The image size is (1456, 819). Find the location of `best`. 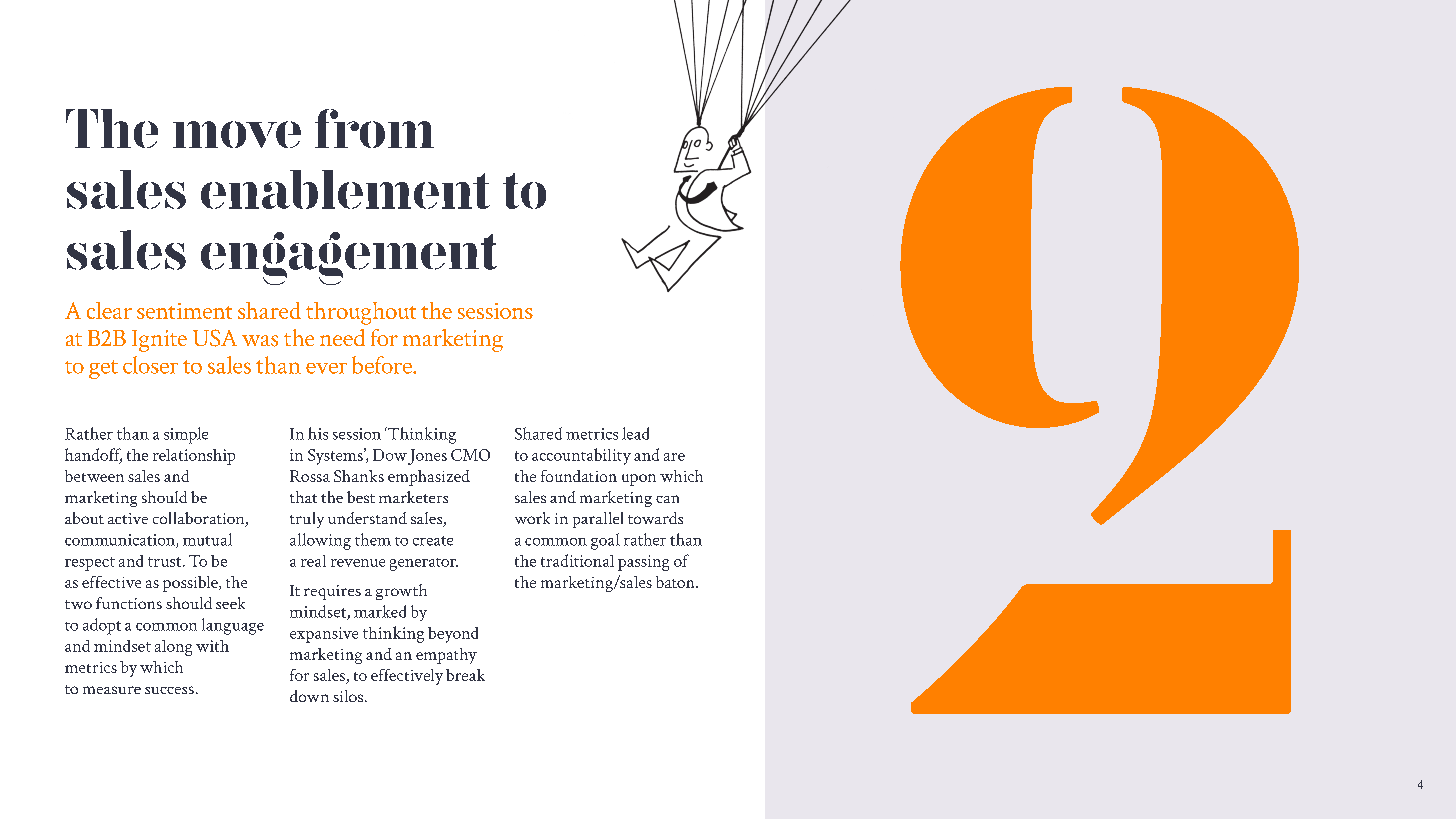

best is located at coordinates (361, 497).
